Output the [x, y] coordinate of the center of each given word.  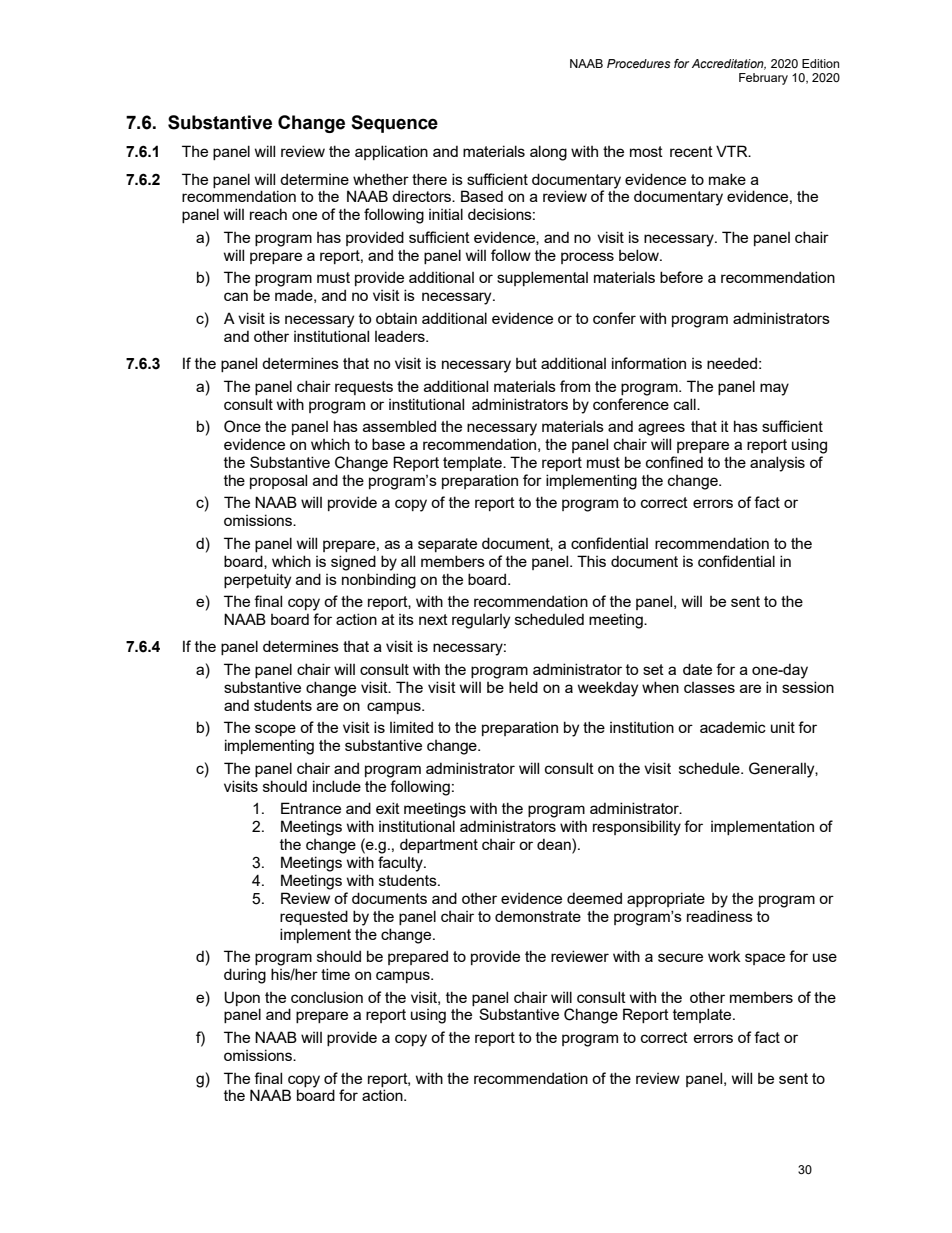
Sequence [394, 124]
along [548, 153]
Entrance [311, 808]
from [575, 386]
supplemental [542, 278]
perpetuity [257, 581]
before [681, 277]
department [439, 845]
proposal [278, 481]
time [335, 974]
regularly [481, 621]
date [697, 669]
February [763, 79]
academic [733, 727]
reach [268, 214]
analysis [777, 464]
